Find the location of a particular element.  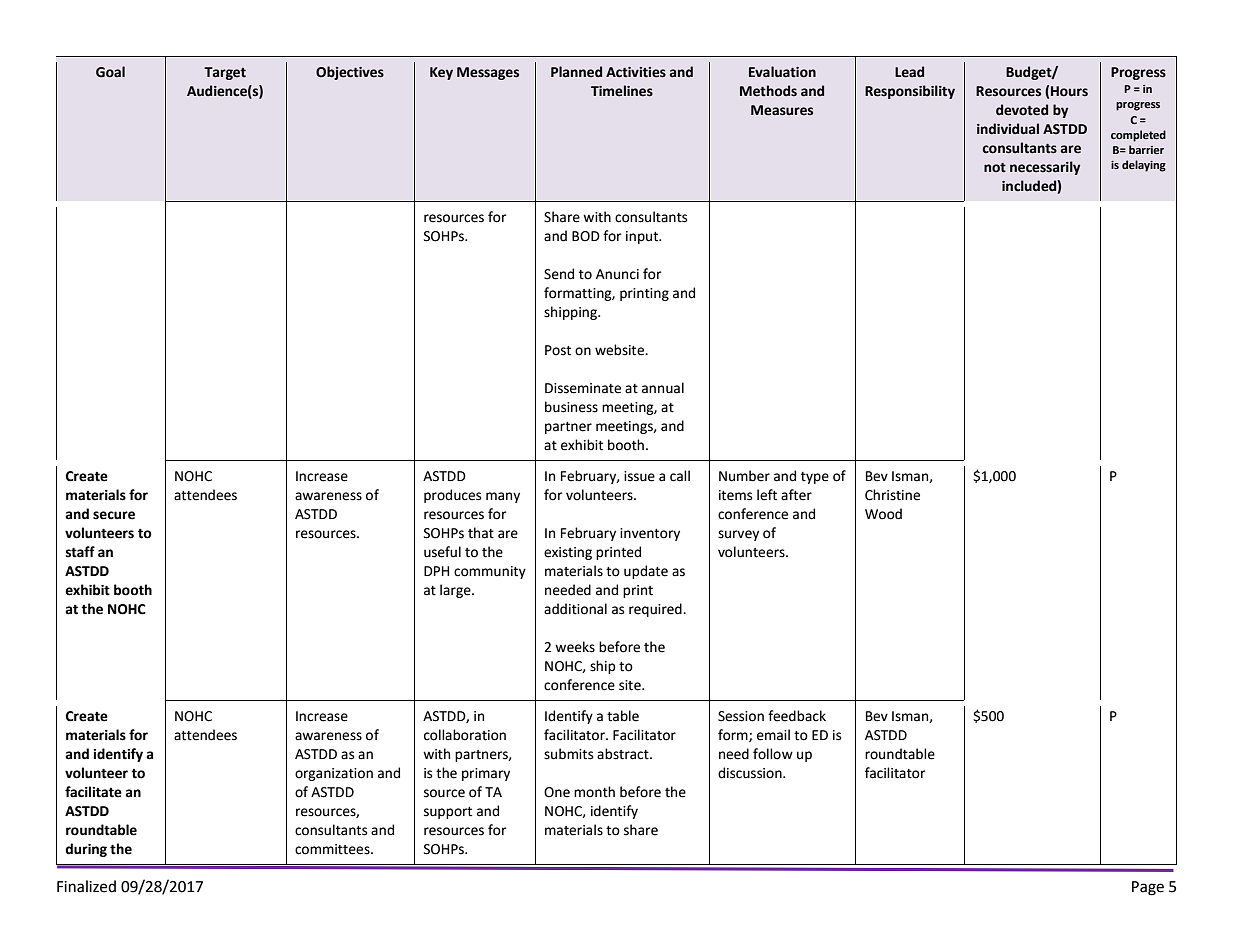

month is located at coordinates (594, 792).
